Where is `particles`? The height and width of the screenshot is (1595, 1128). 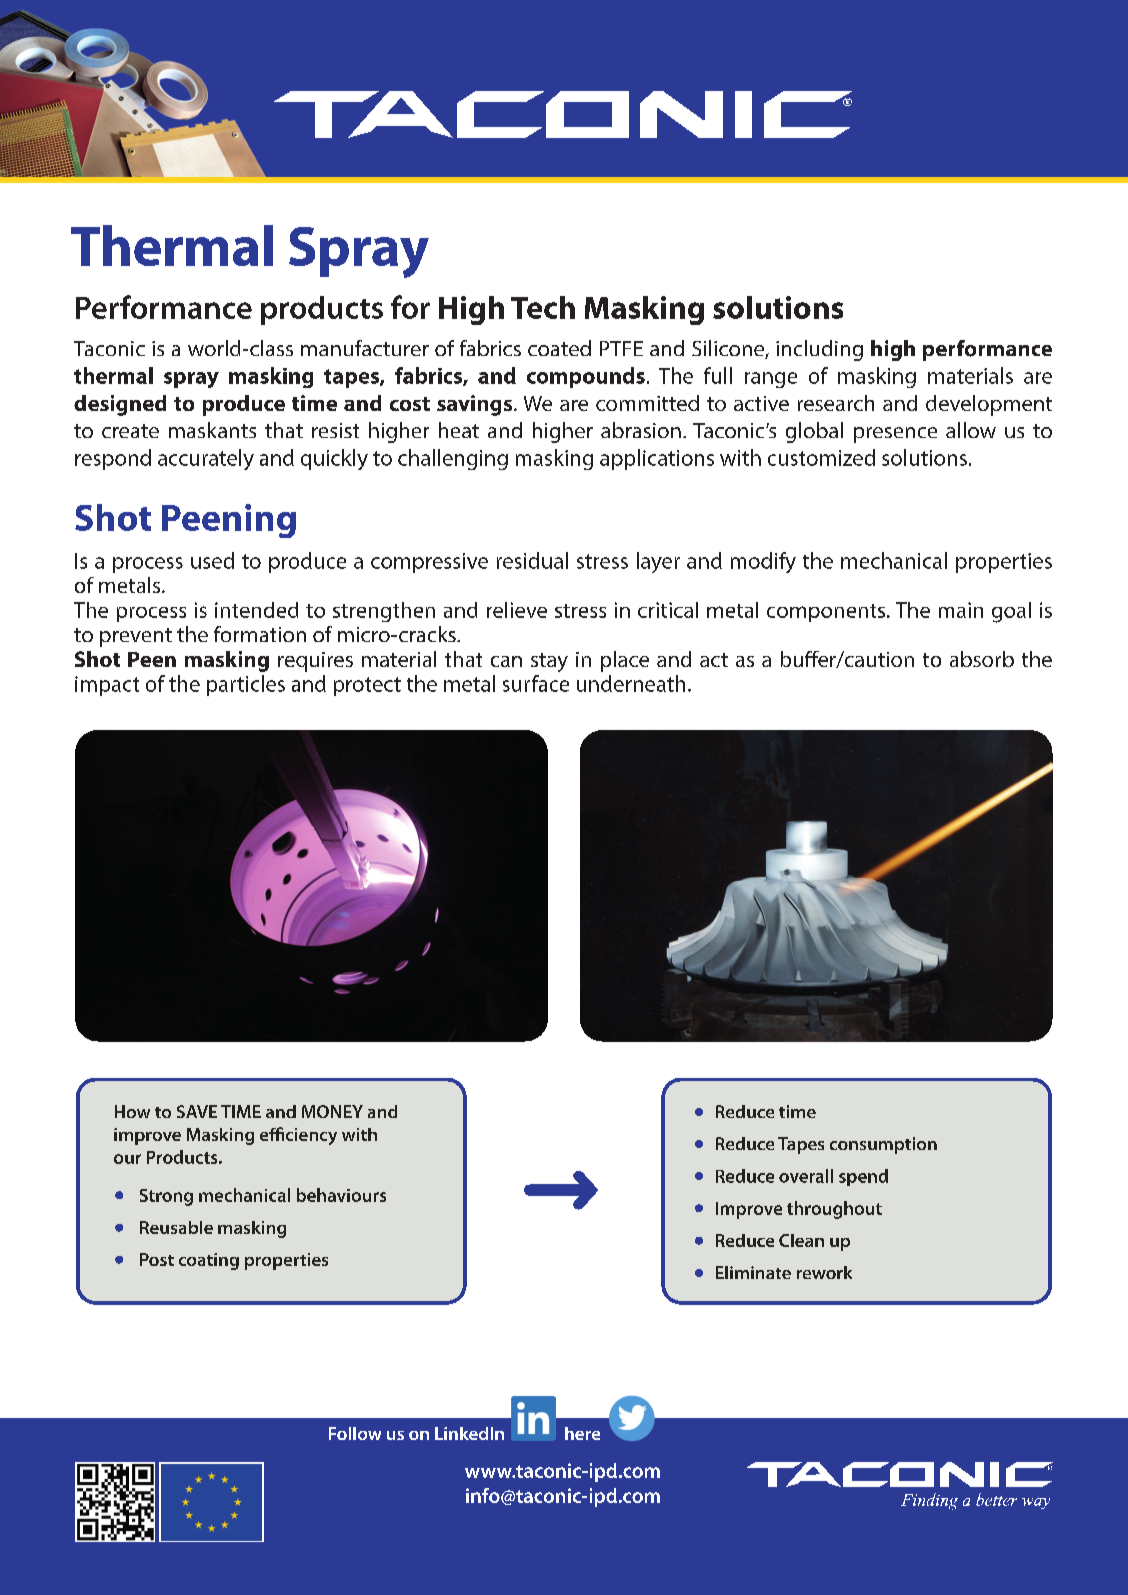
particles is located at coordinates (246, 685).
